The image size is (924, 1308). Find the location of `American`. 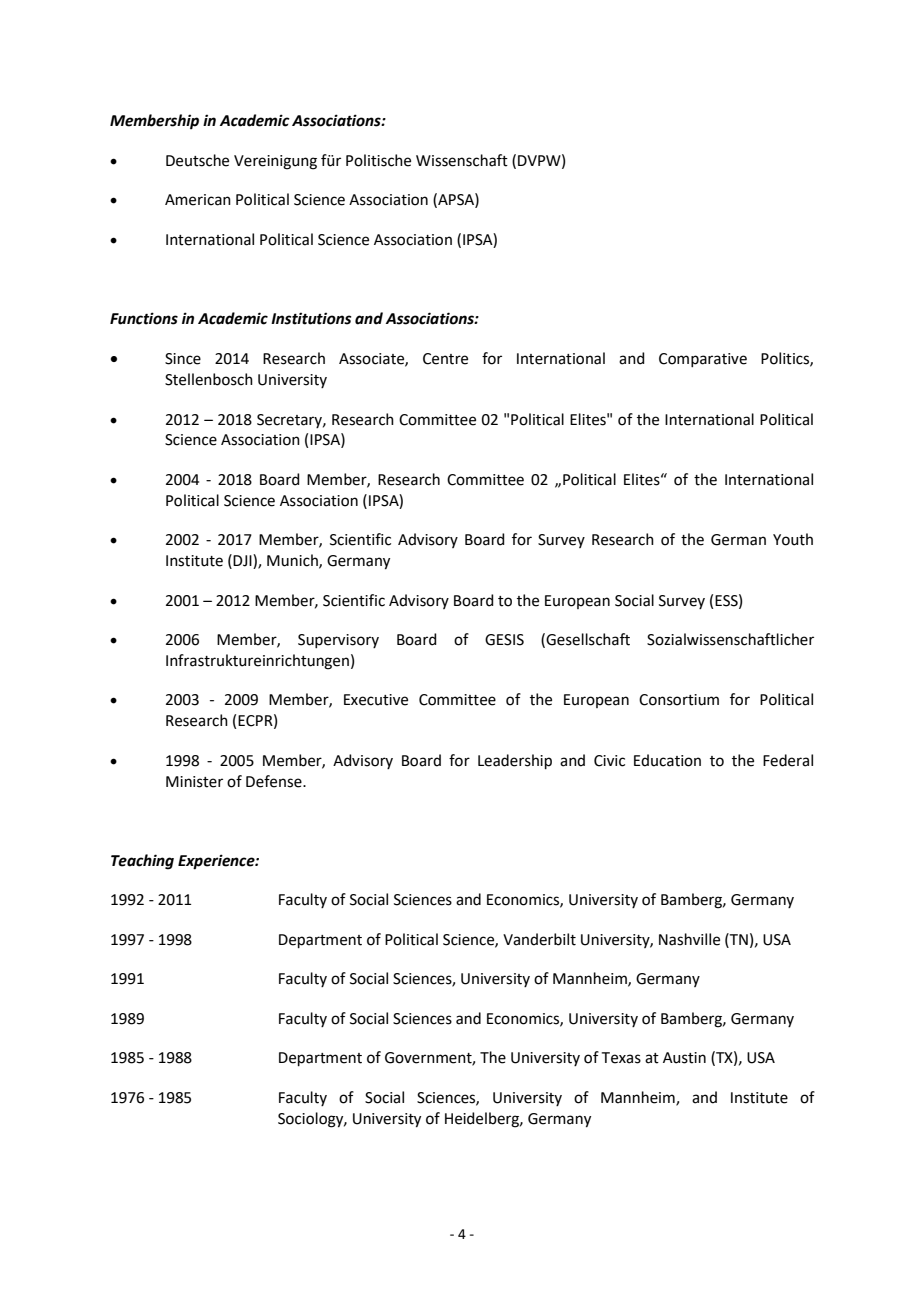

American is located at coordinates (198, 200).
